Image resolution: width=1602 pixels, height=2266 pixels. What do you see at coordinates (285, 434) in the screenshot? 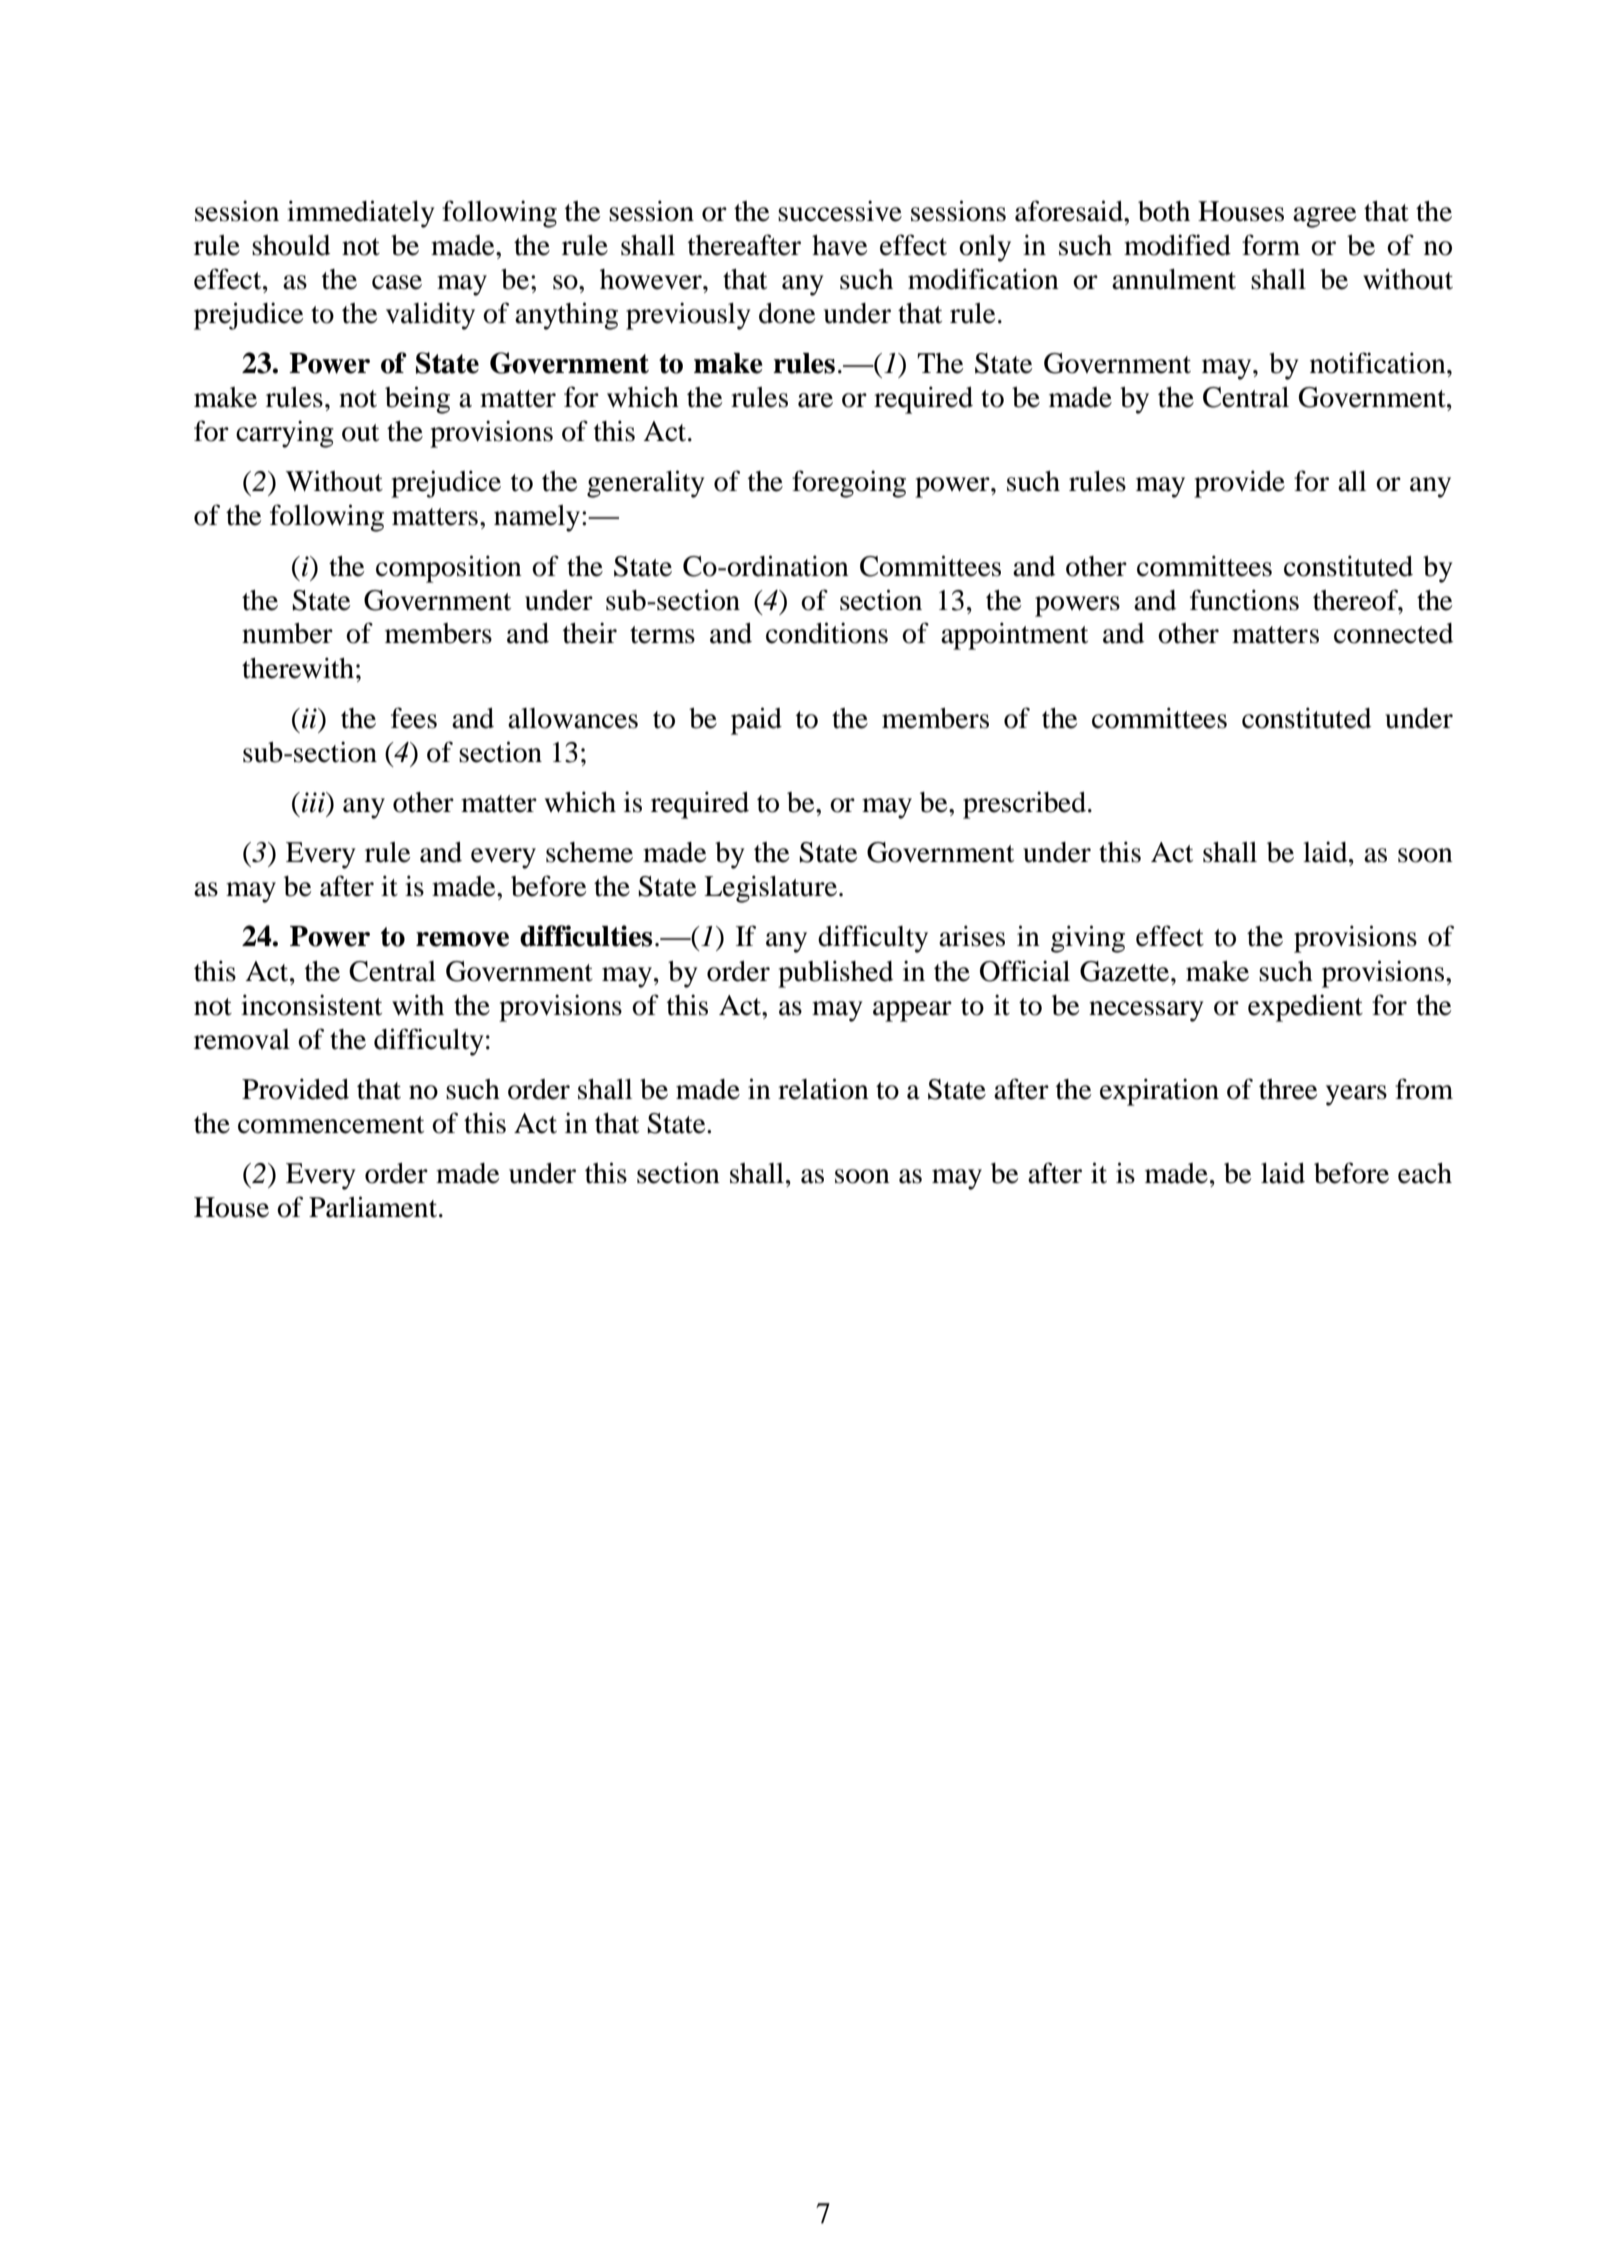
I see `carrying` at bounding box center [285, 434].
